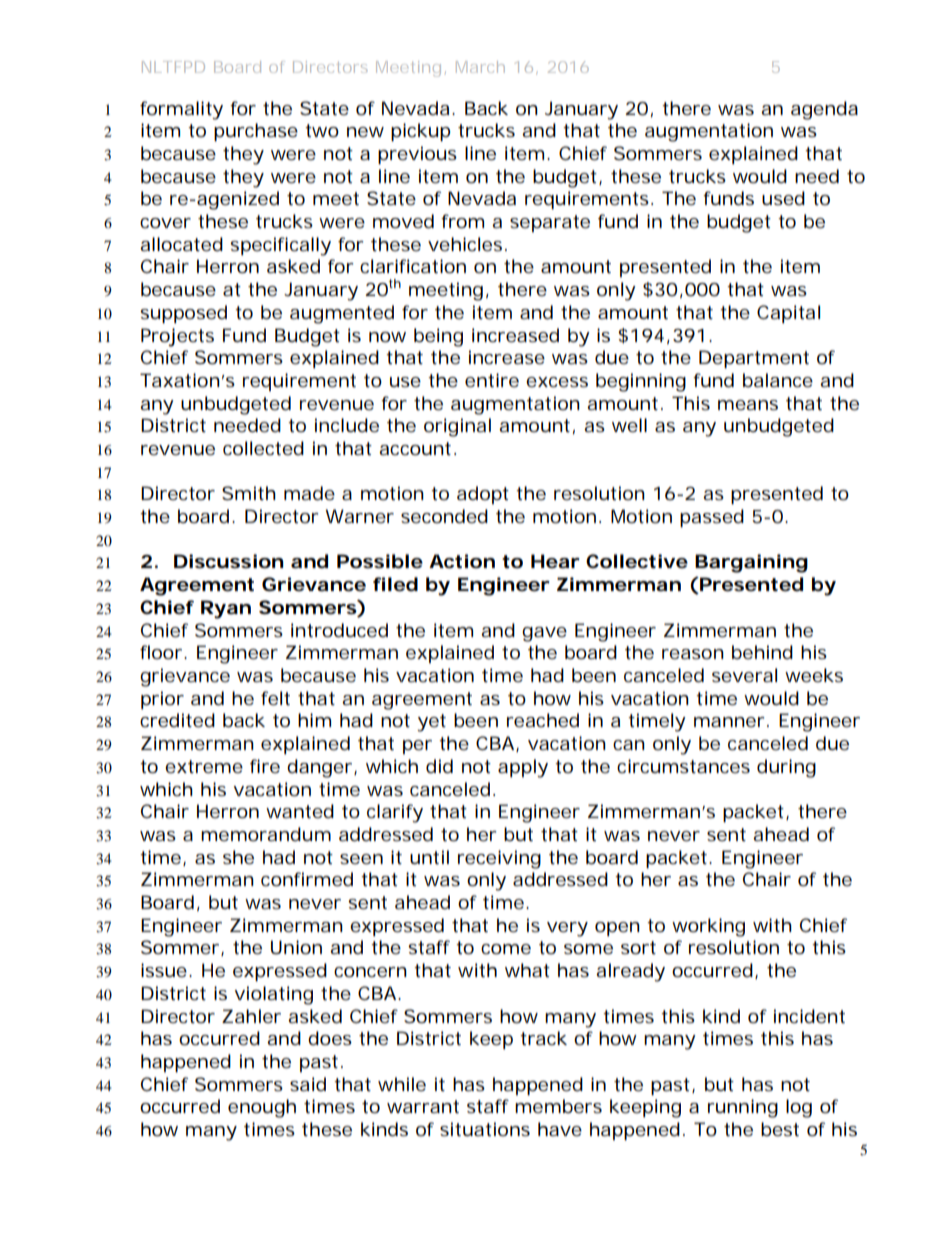 This screenshot has width=952, height=1233. What do you see at coordinates (256, 132) in the screenshot?
I see `purchase` at bounding box center [256, 132].
